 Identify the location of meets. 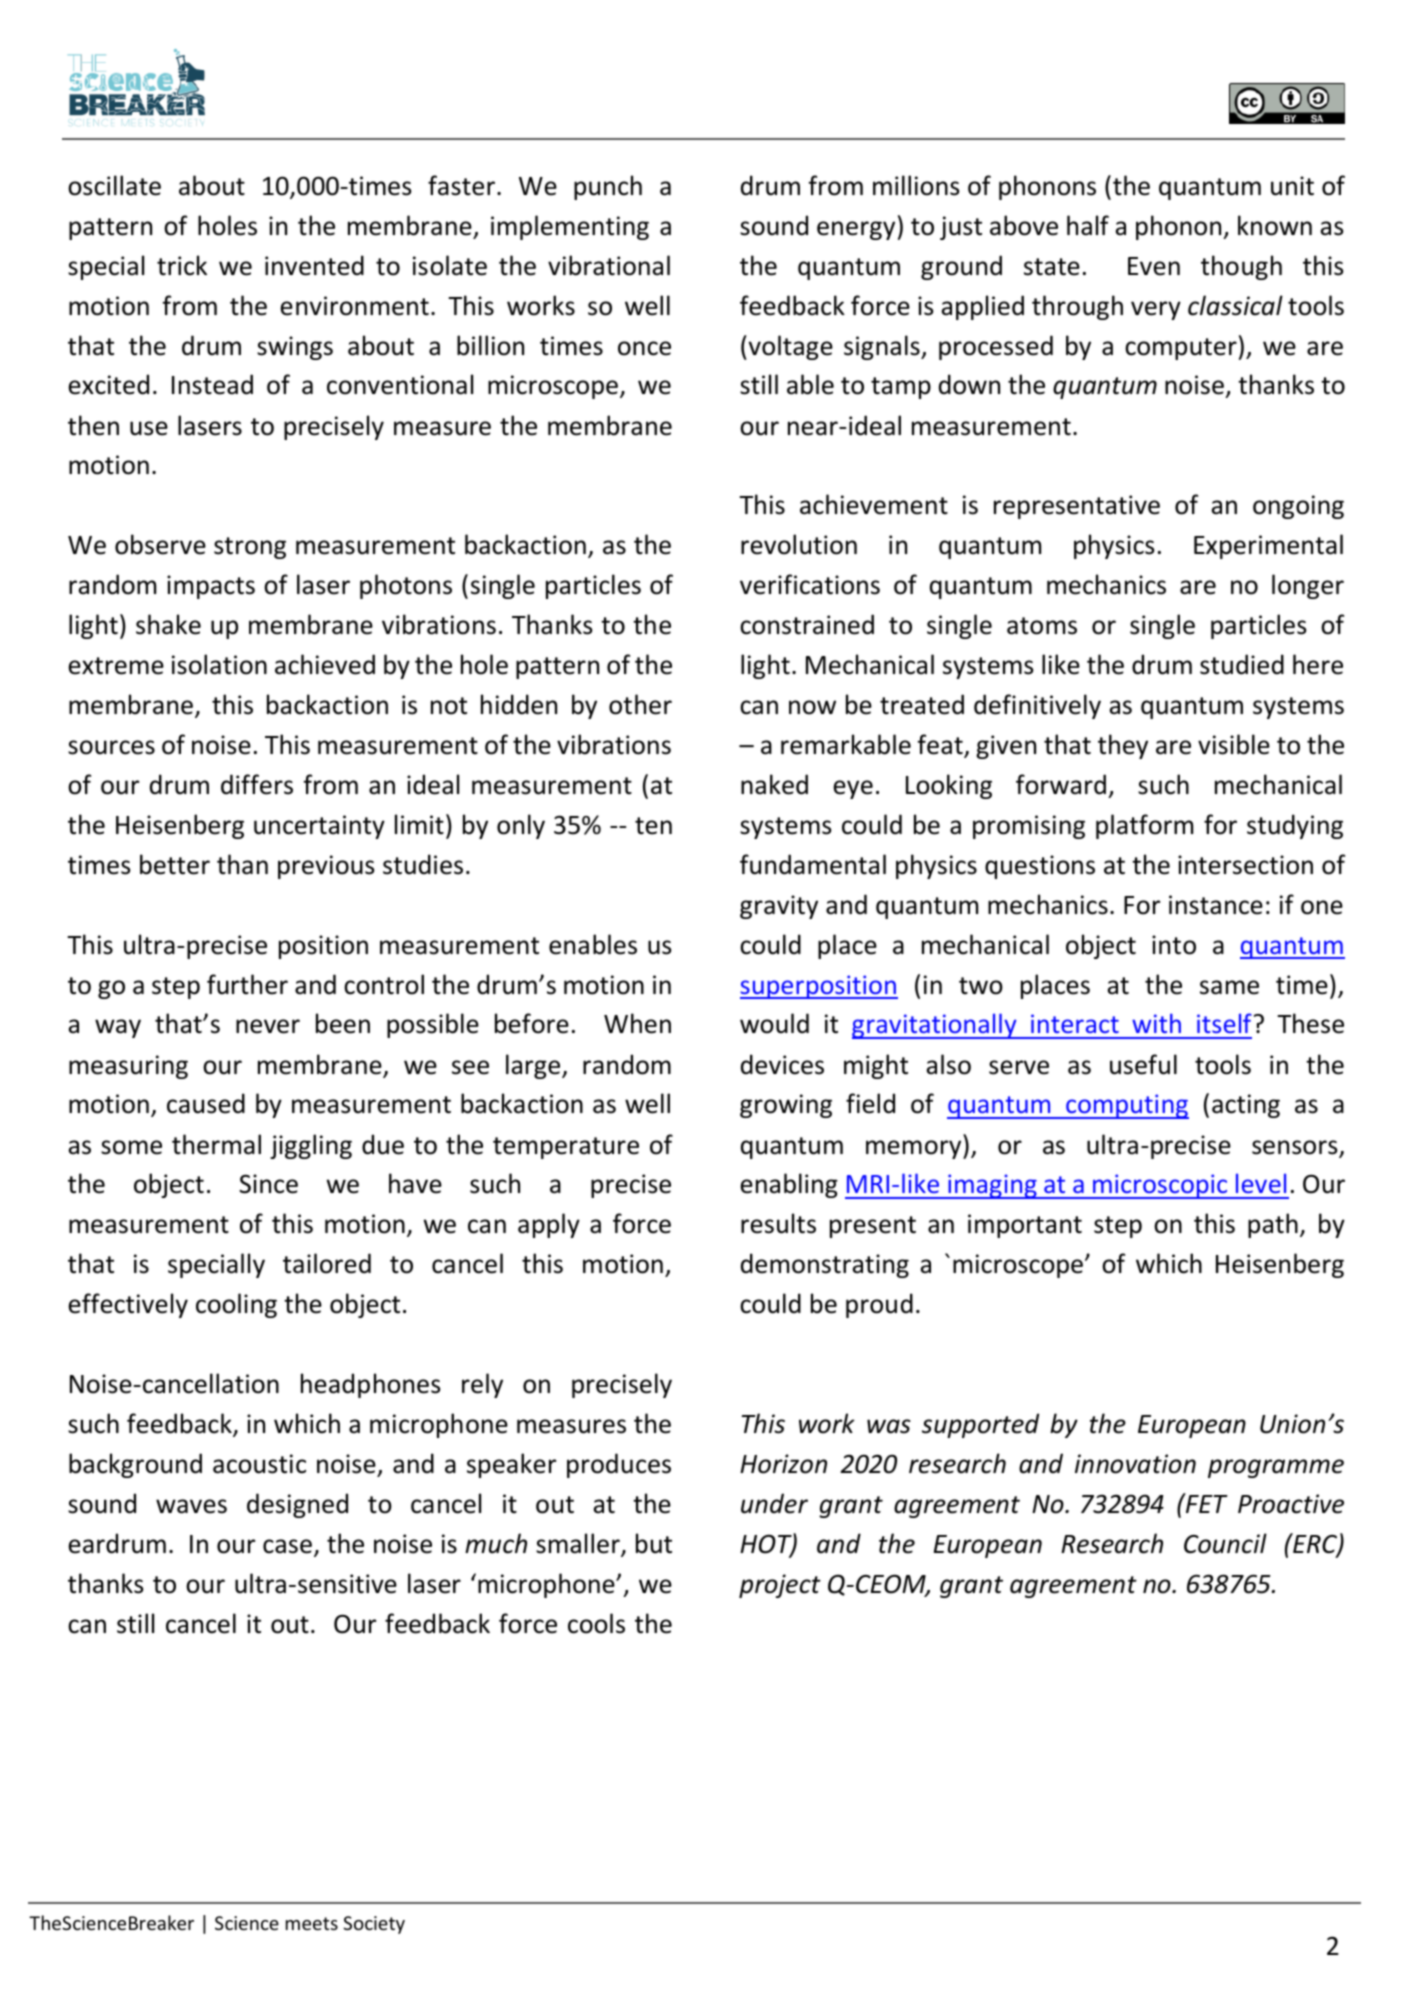
(312, 1923).
